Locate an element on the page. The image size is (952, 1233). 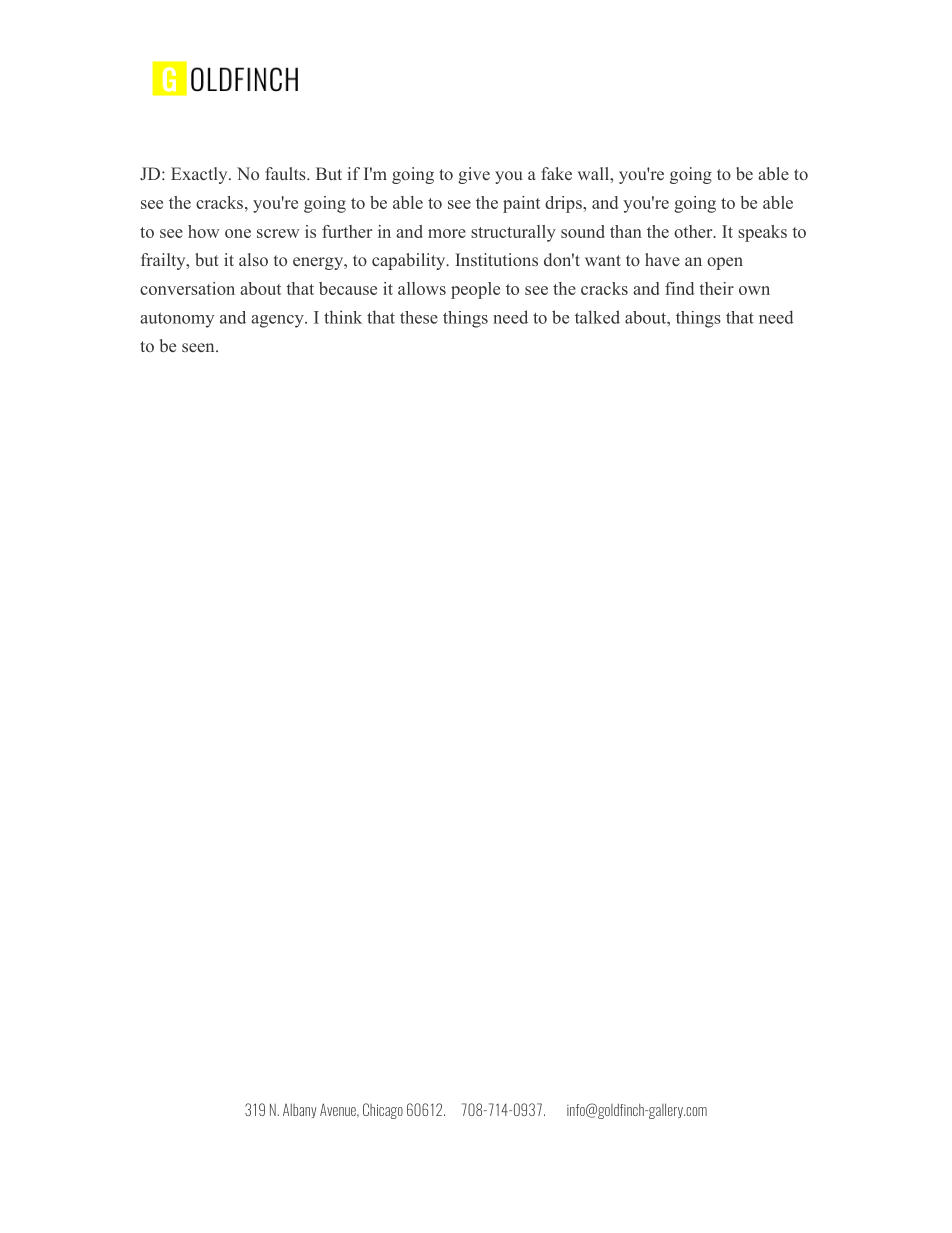
Chicago is located at coordinates (383, 1111).
